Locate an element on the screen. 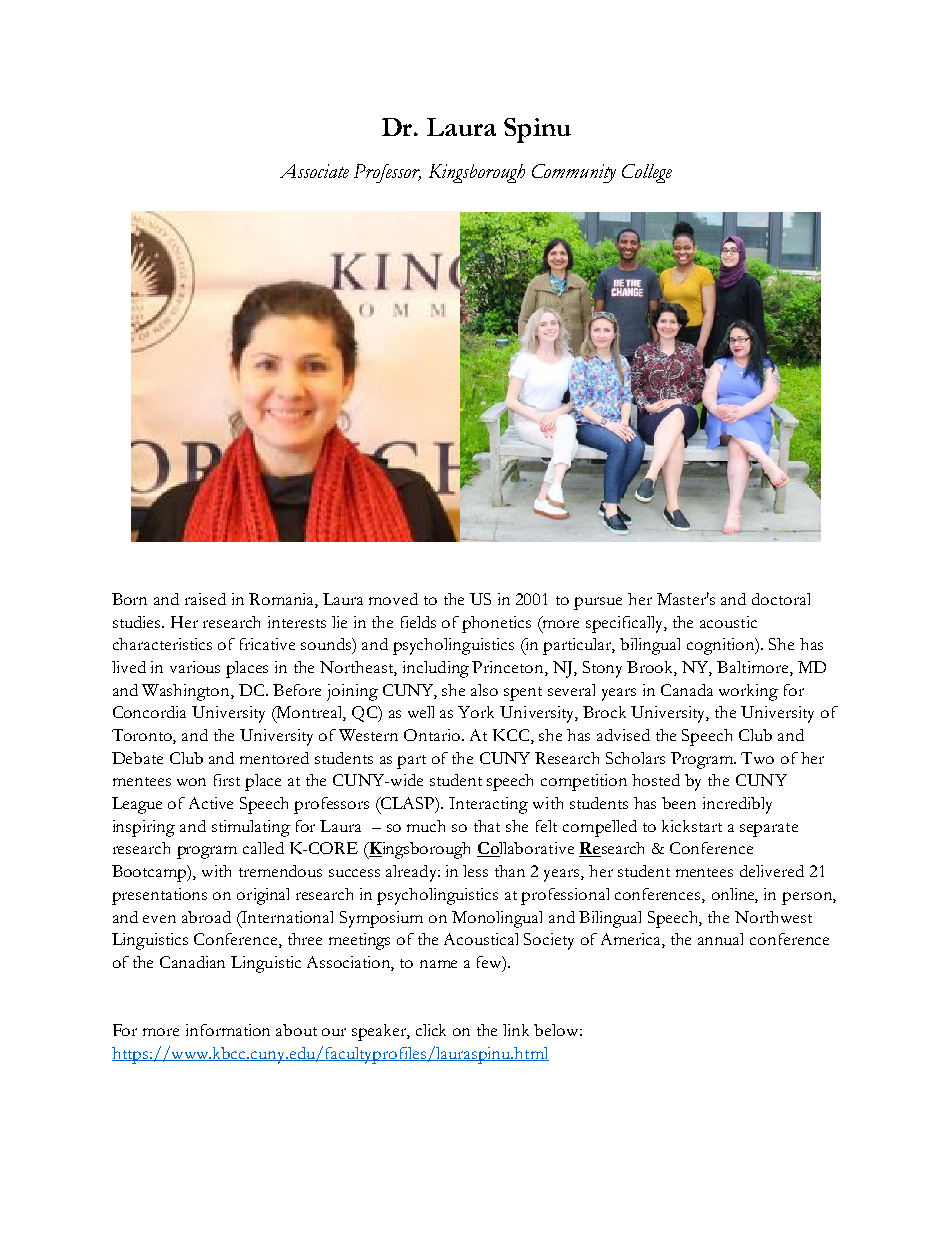  College is located at coordinates (647, 173).
